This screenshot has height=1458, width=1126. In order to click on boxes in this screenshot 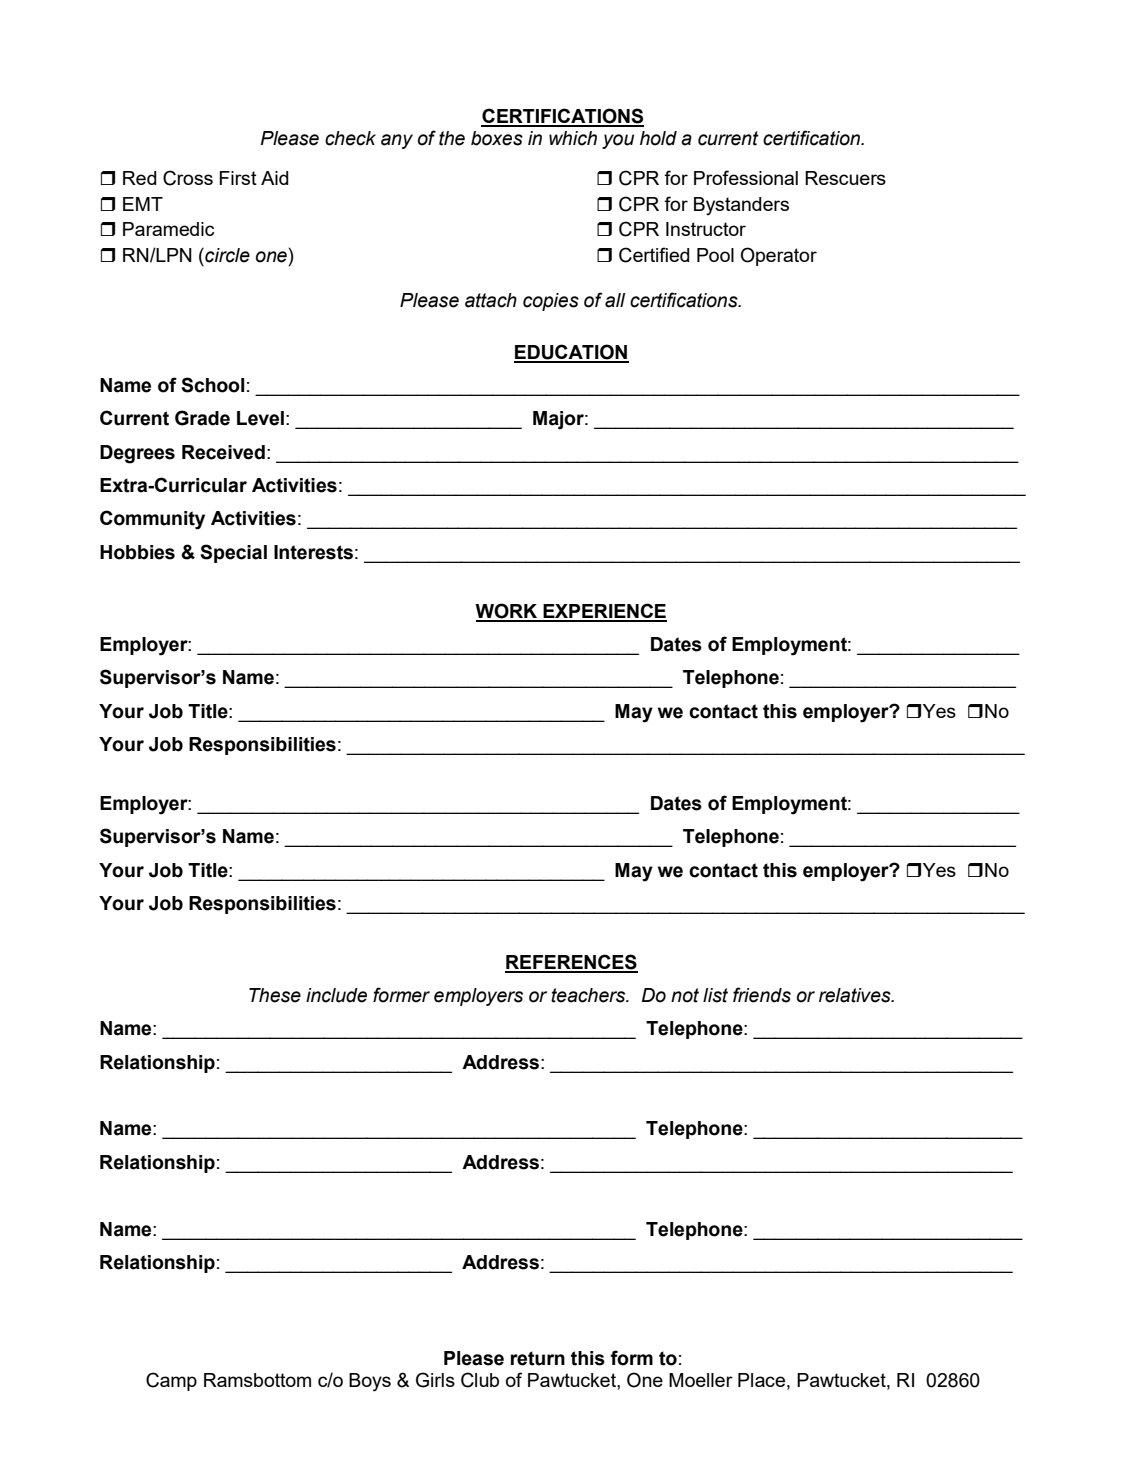, I will do `click(497, 138)`.
